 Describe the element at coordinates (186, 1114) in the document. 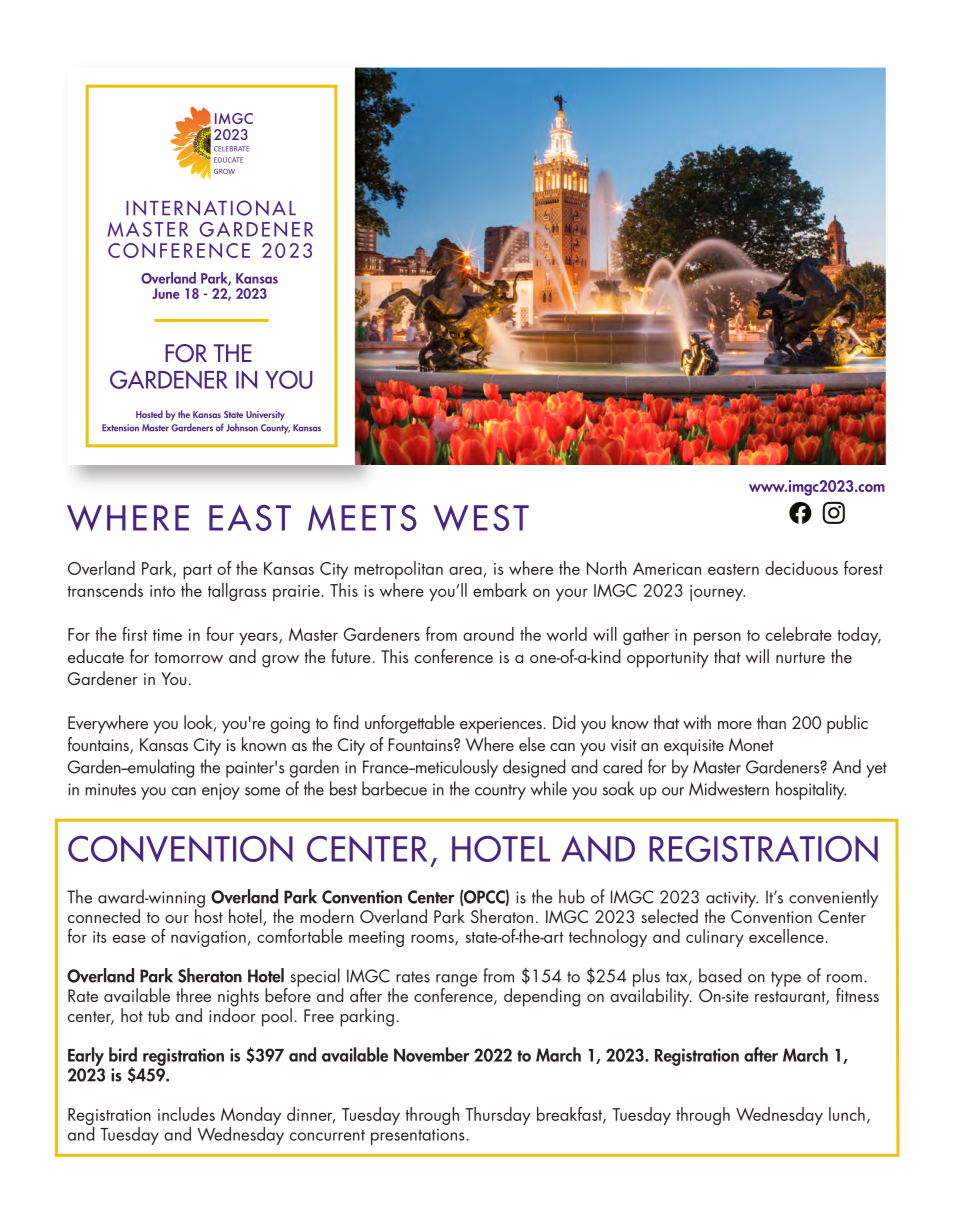

I see `includes` at that location.
